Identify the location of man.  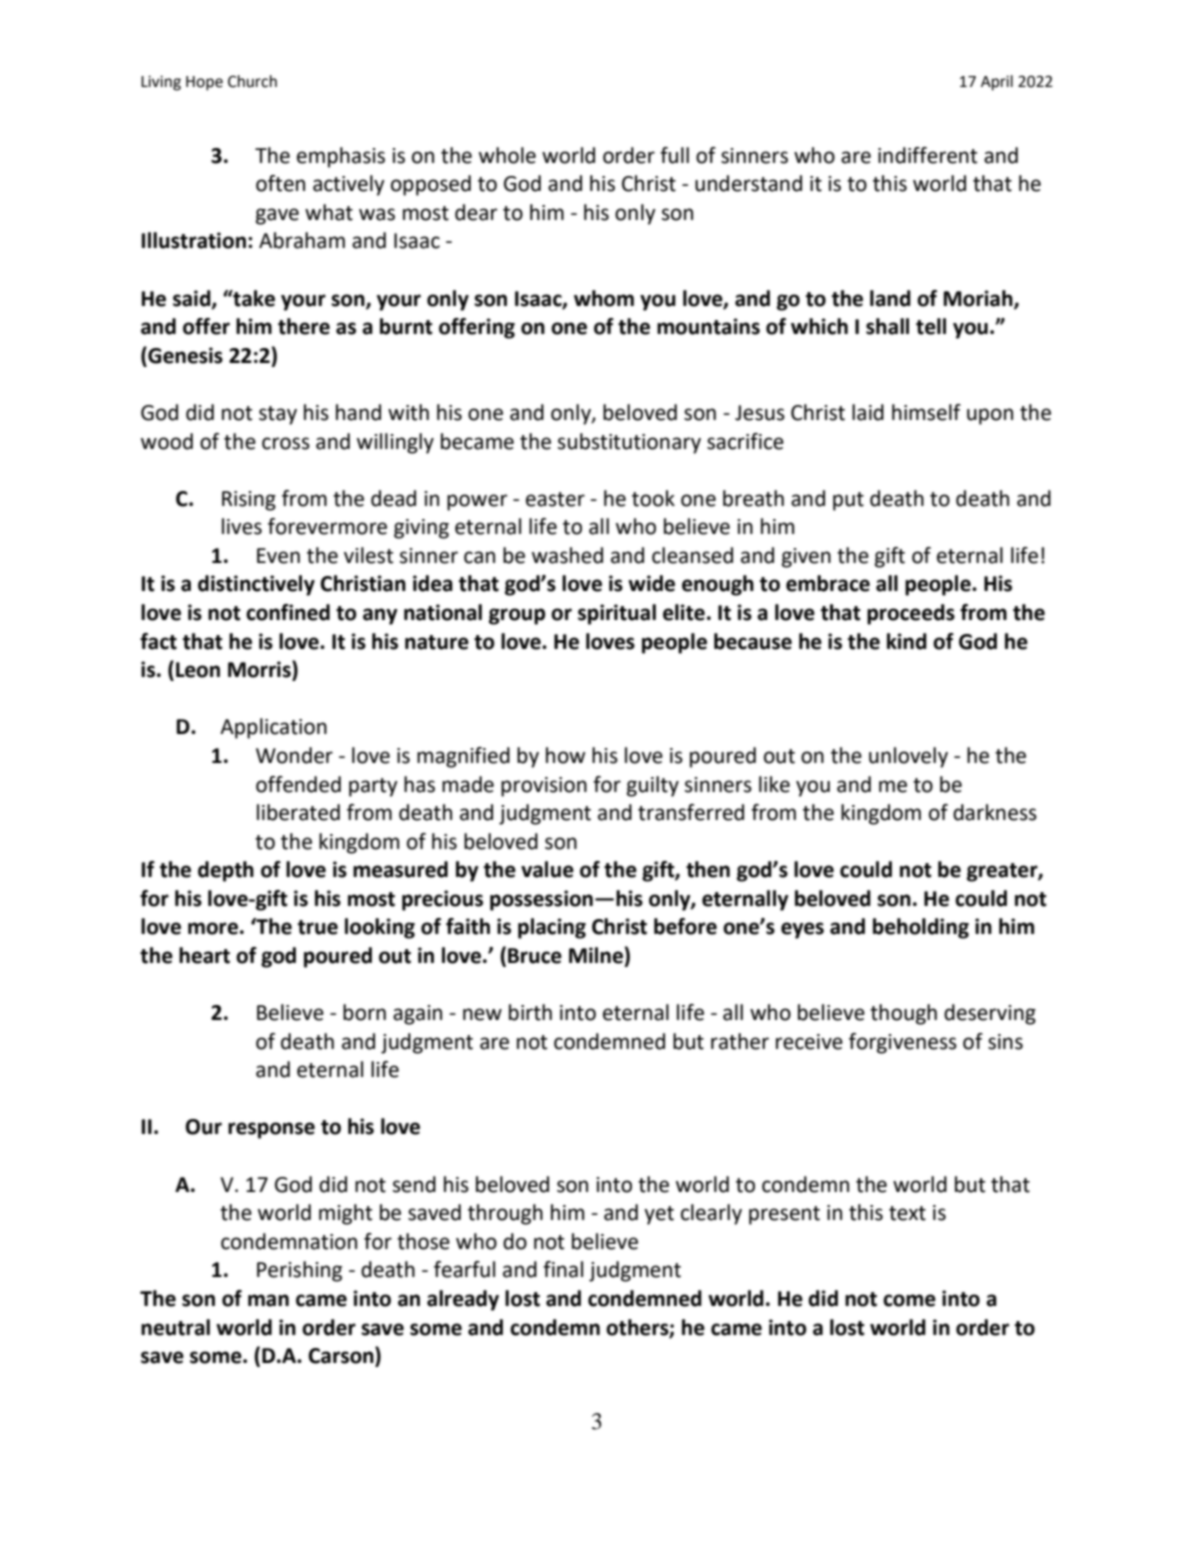
(268, 1300).
